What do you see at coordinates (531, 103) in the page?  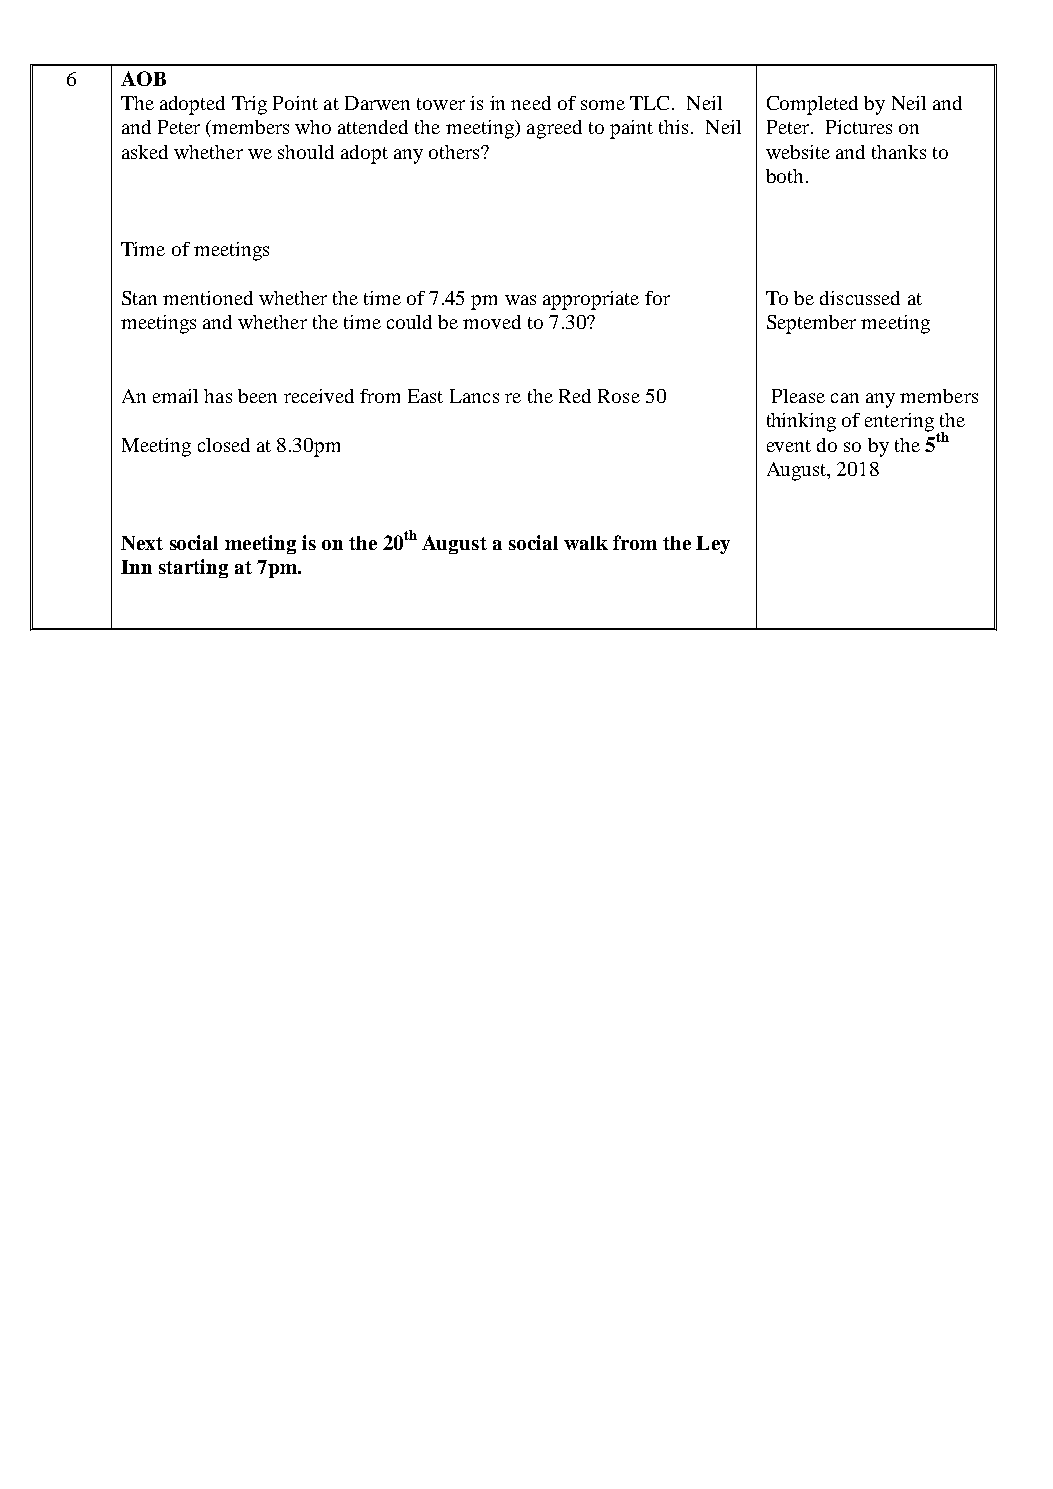 I see `need` at bounding box center [531, 103].
